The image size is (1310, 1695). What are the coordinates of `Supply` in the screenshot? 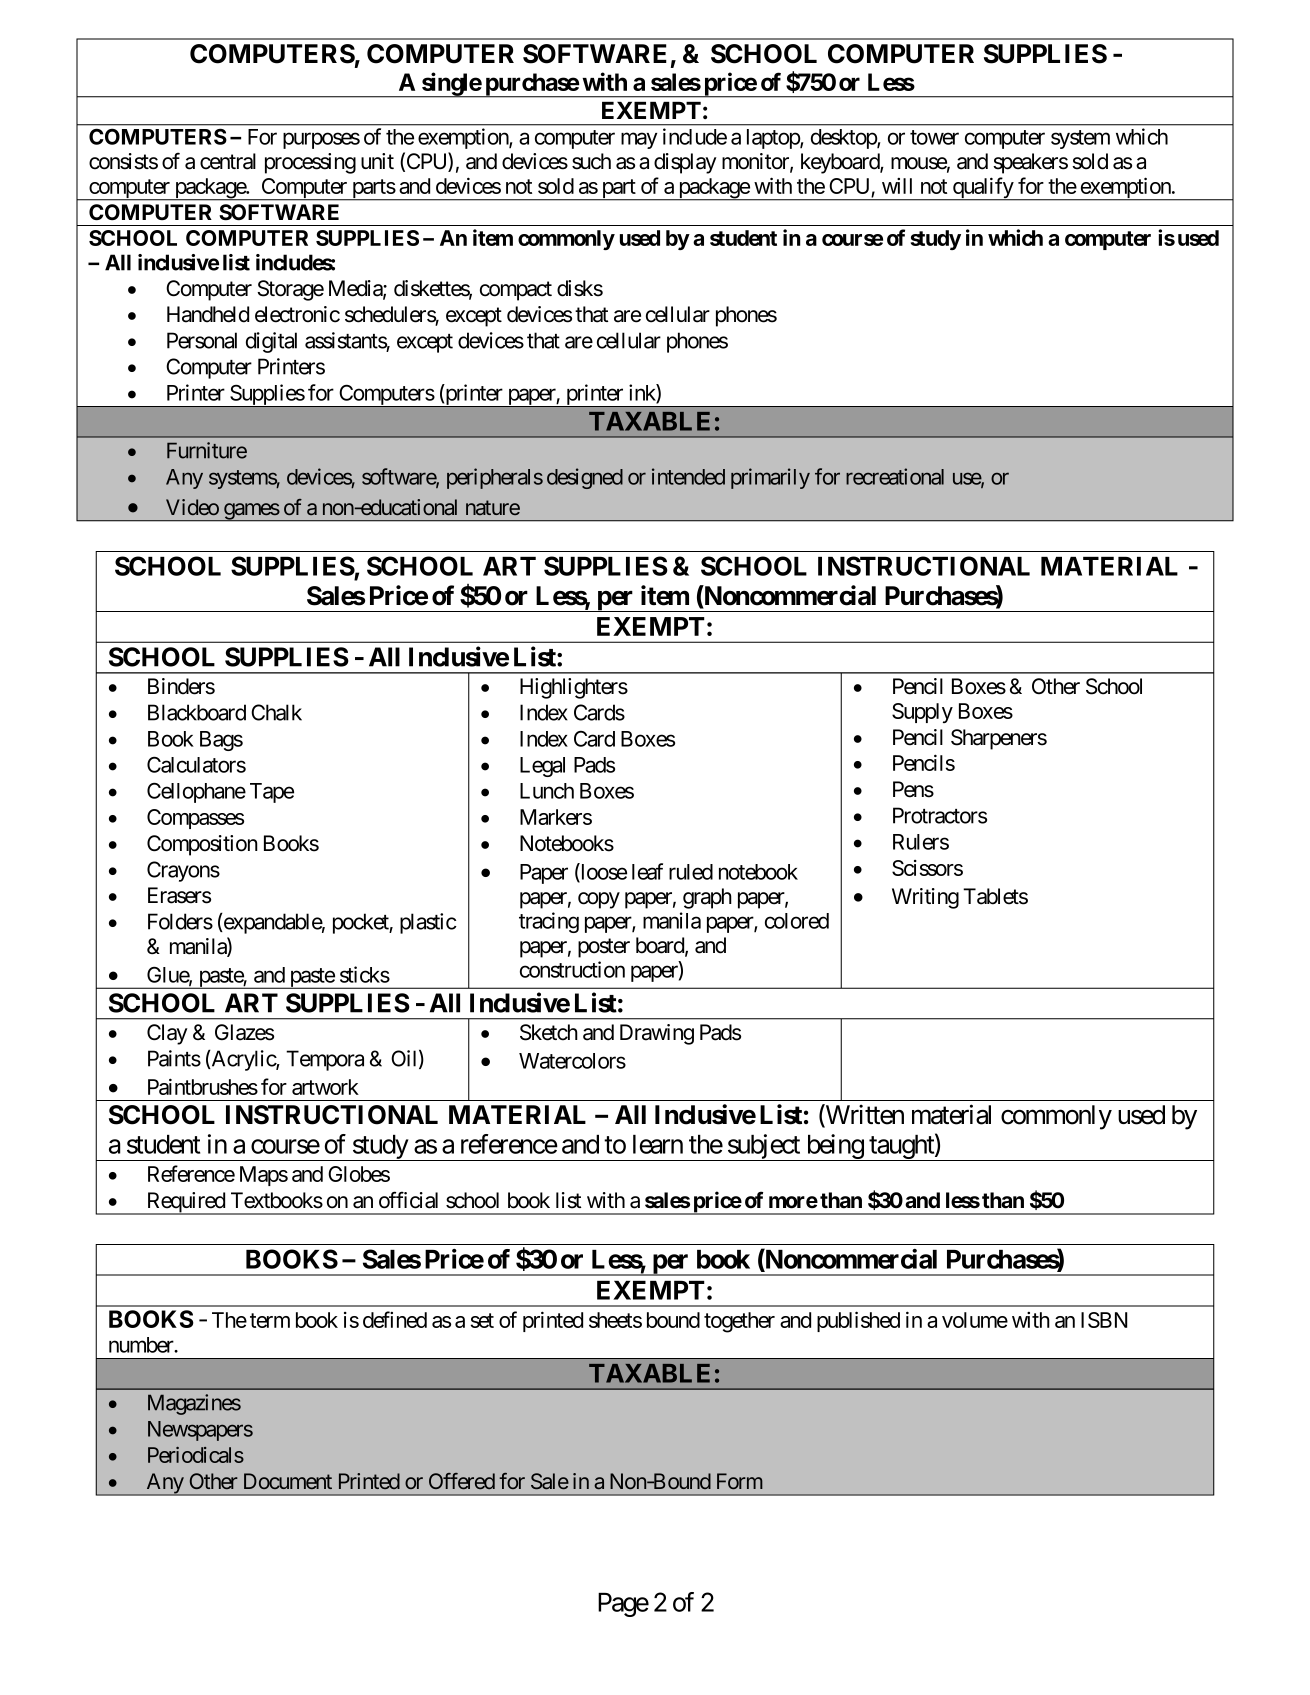 It's located at (922, 713).
